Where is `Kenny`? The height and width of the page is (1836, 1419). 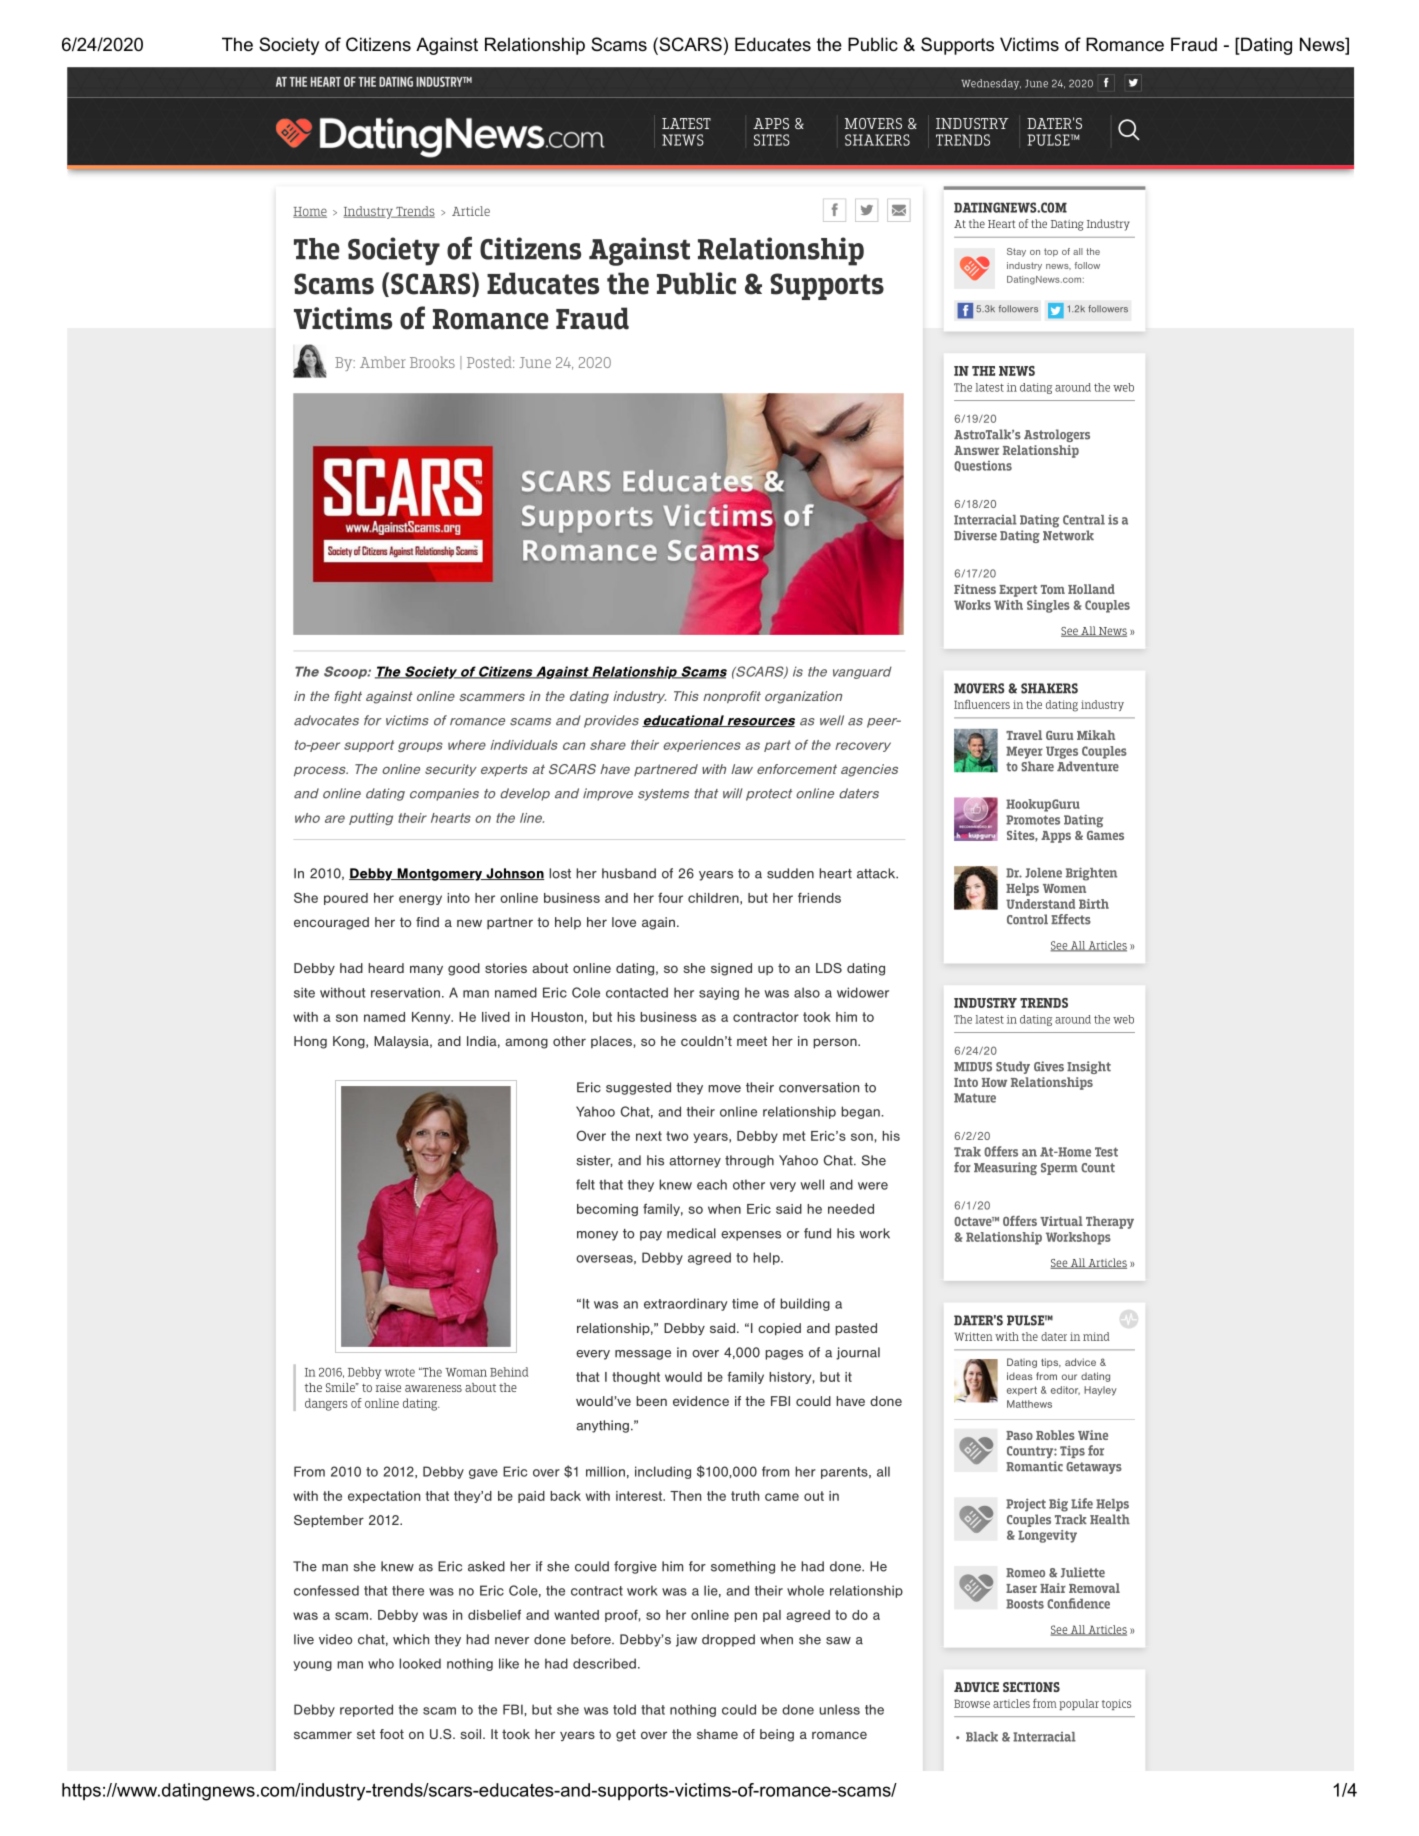
Kenny is located at coordinates (432, 1018).
